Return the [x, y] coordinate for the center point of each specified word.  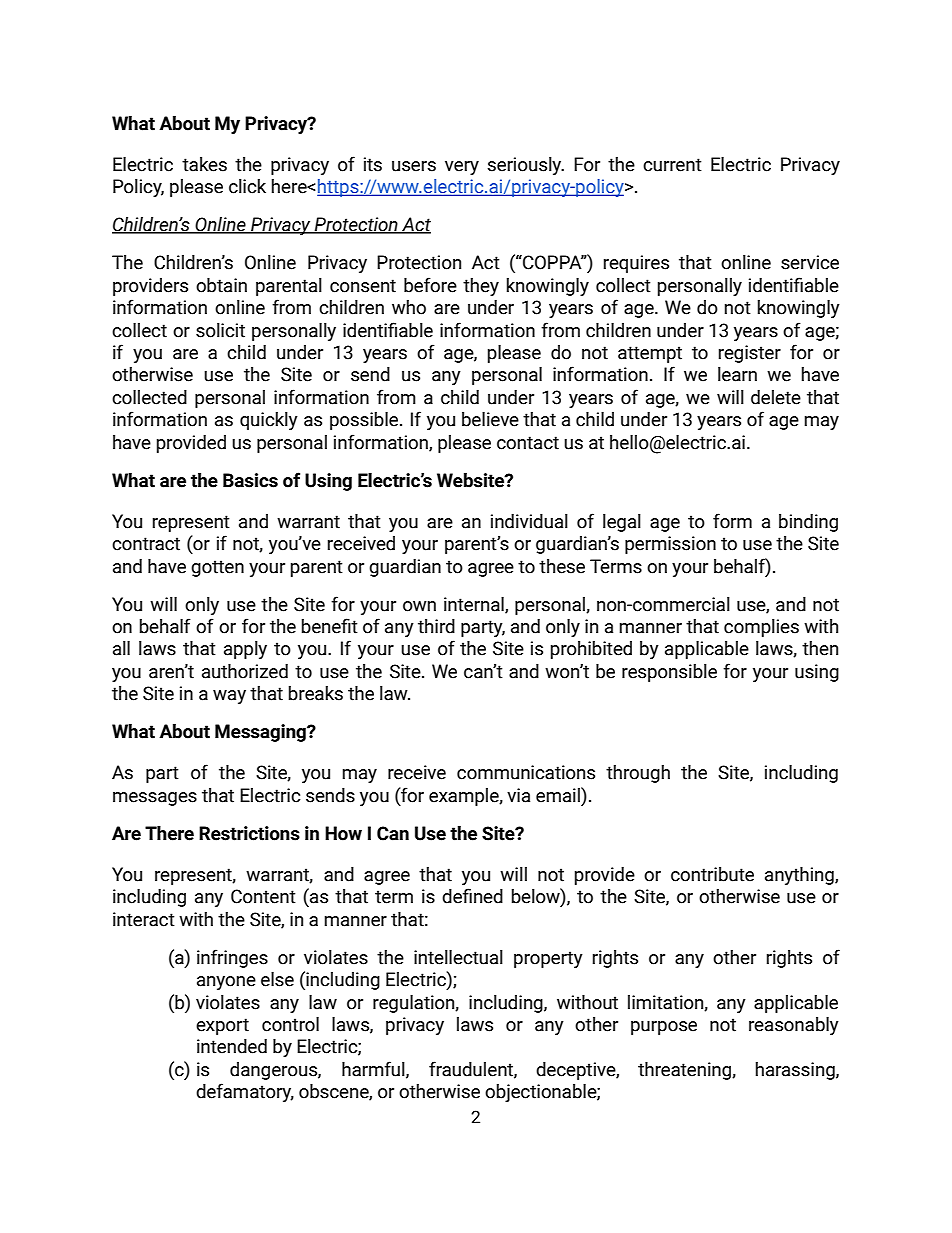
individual [529, 521]
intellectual [458, 957]
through [638, 774]
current [672, 165]
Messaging [261, 733]
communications [526, 772]
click [247, 186]
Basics [250, 480]
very [462, 168]
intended [232, 1046]
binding [808, 523]
